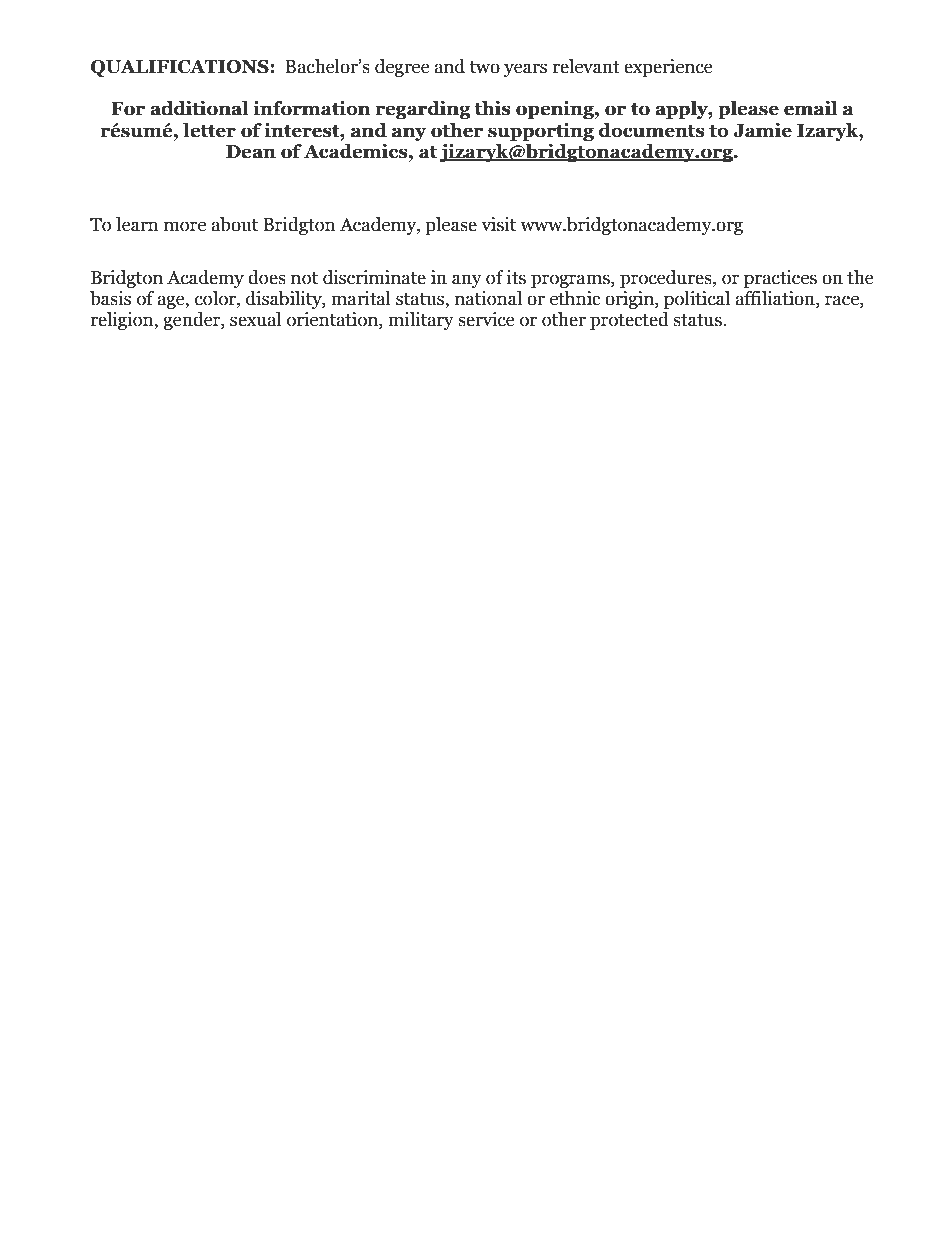  What do you see at coordinates (484, 67) in the screenshot?
I see `two` at bounding box center [484, 67].
